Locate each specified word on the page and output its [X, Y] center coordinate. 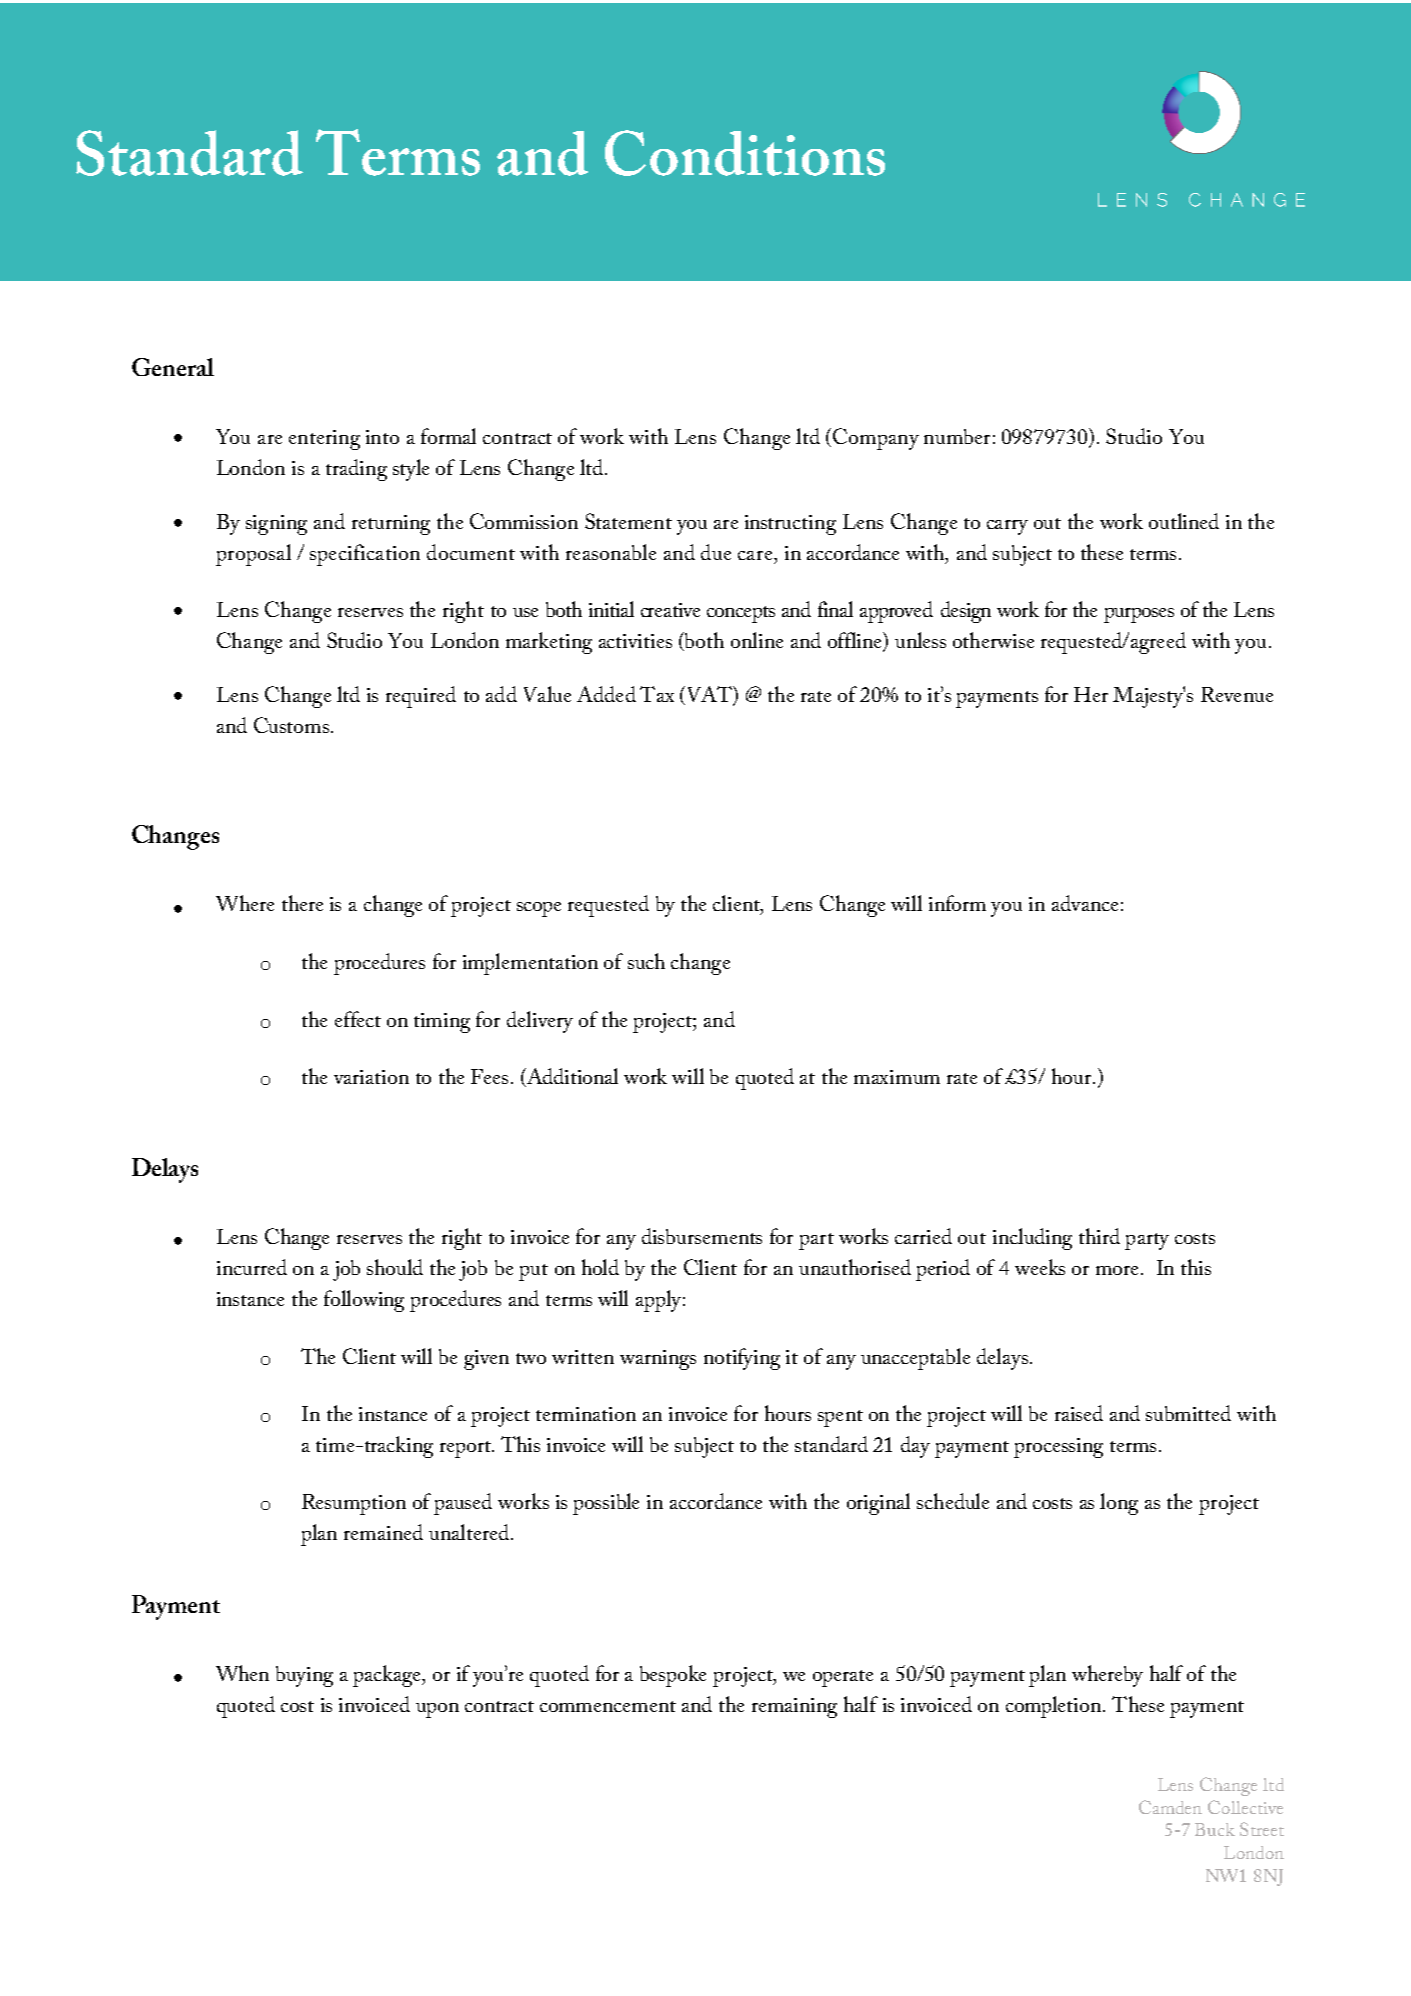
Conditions [745, 153]
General [173, 367]
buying [304, 1676]
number [957, 436]
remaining [794, 1708]
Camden [1170, 1807]
